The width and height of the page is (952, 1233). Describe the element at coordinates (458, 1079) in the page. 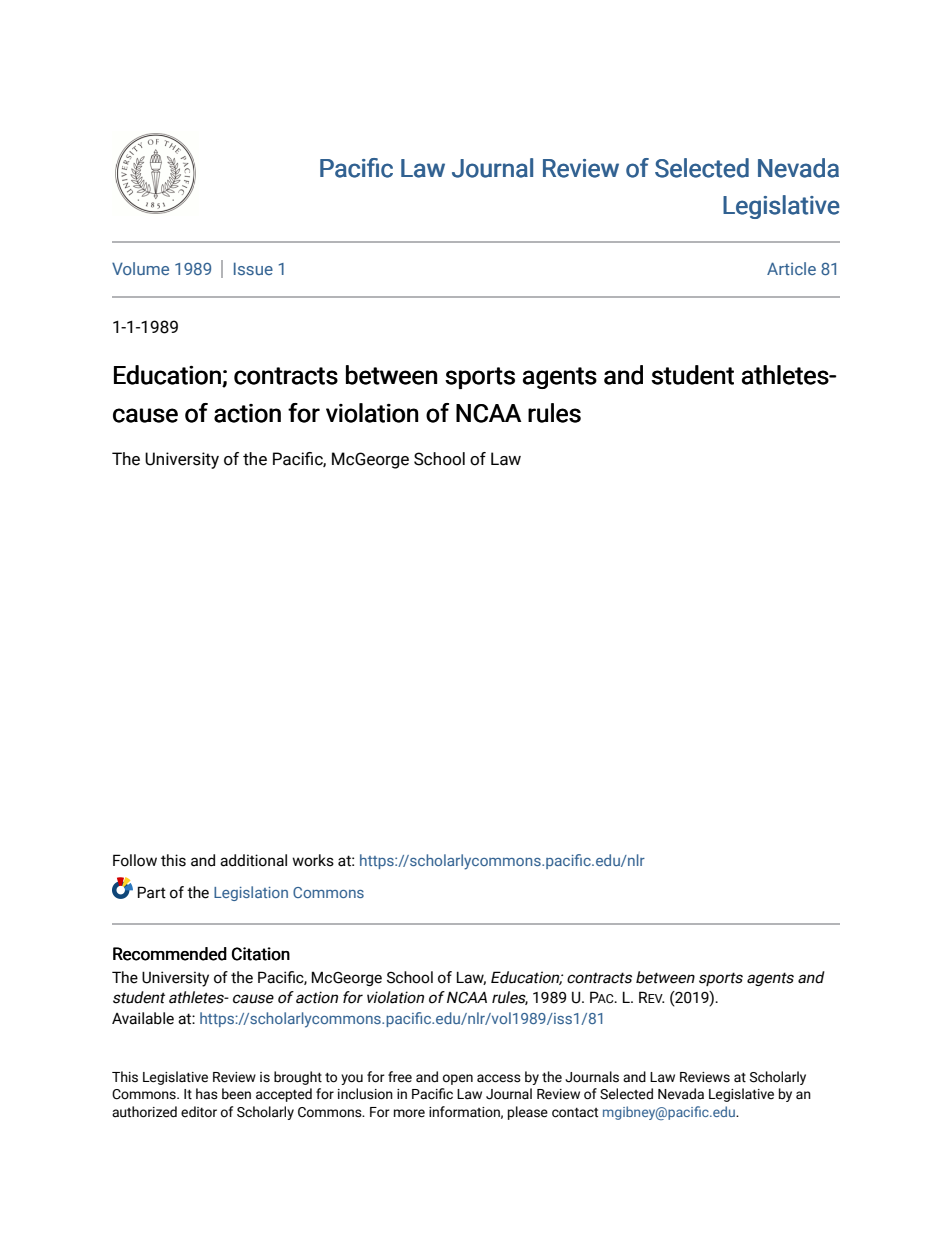

I see `open` at that location.
